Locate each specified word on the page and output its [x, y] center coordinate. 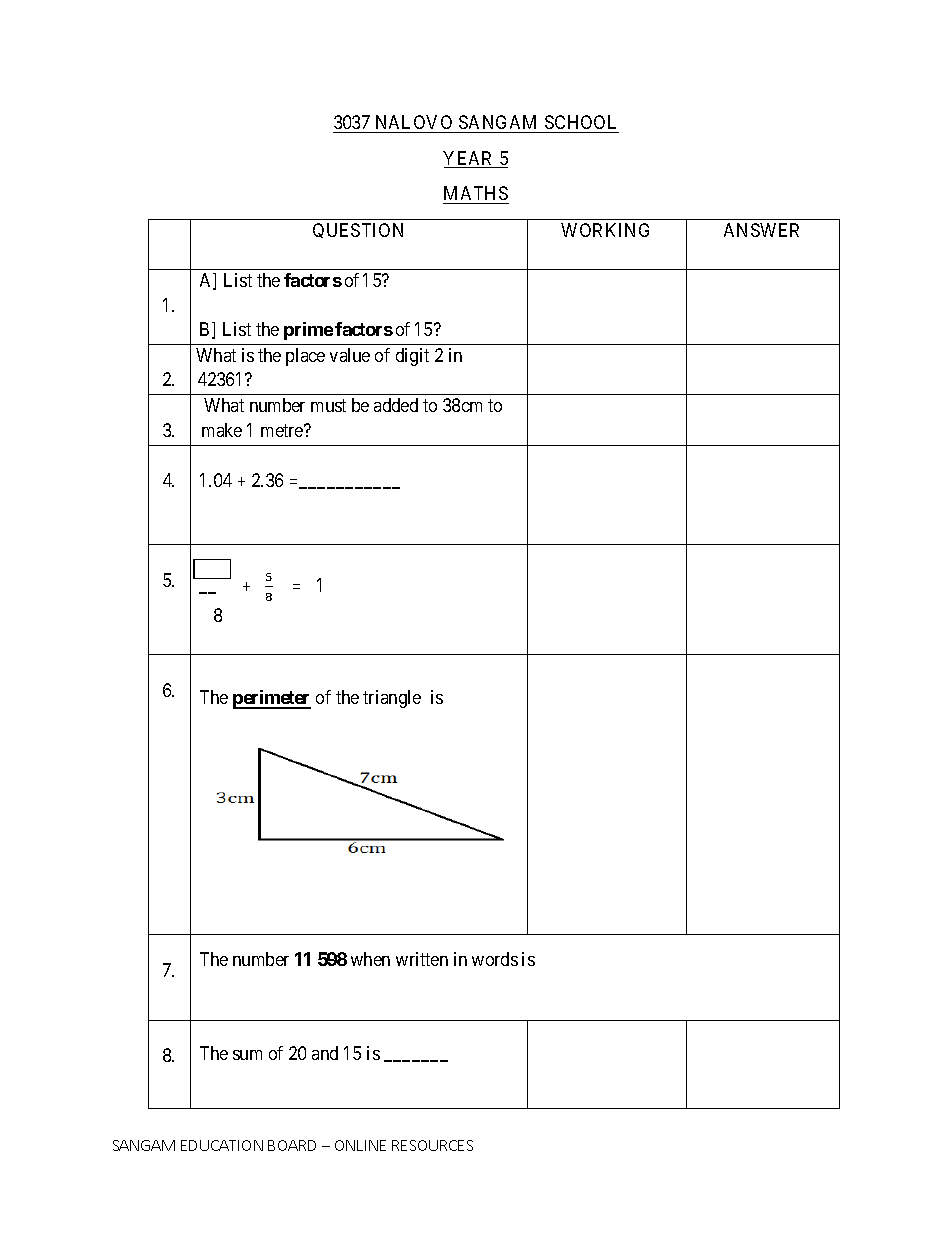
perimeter [272, 699]
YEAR [470, 159]
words [495, 959]
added [396, 405]
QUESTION [358, 230]
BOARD [292, 1145]
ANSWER [761, 230]
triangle [392, 699]
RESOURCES [432, 1145]
